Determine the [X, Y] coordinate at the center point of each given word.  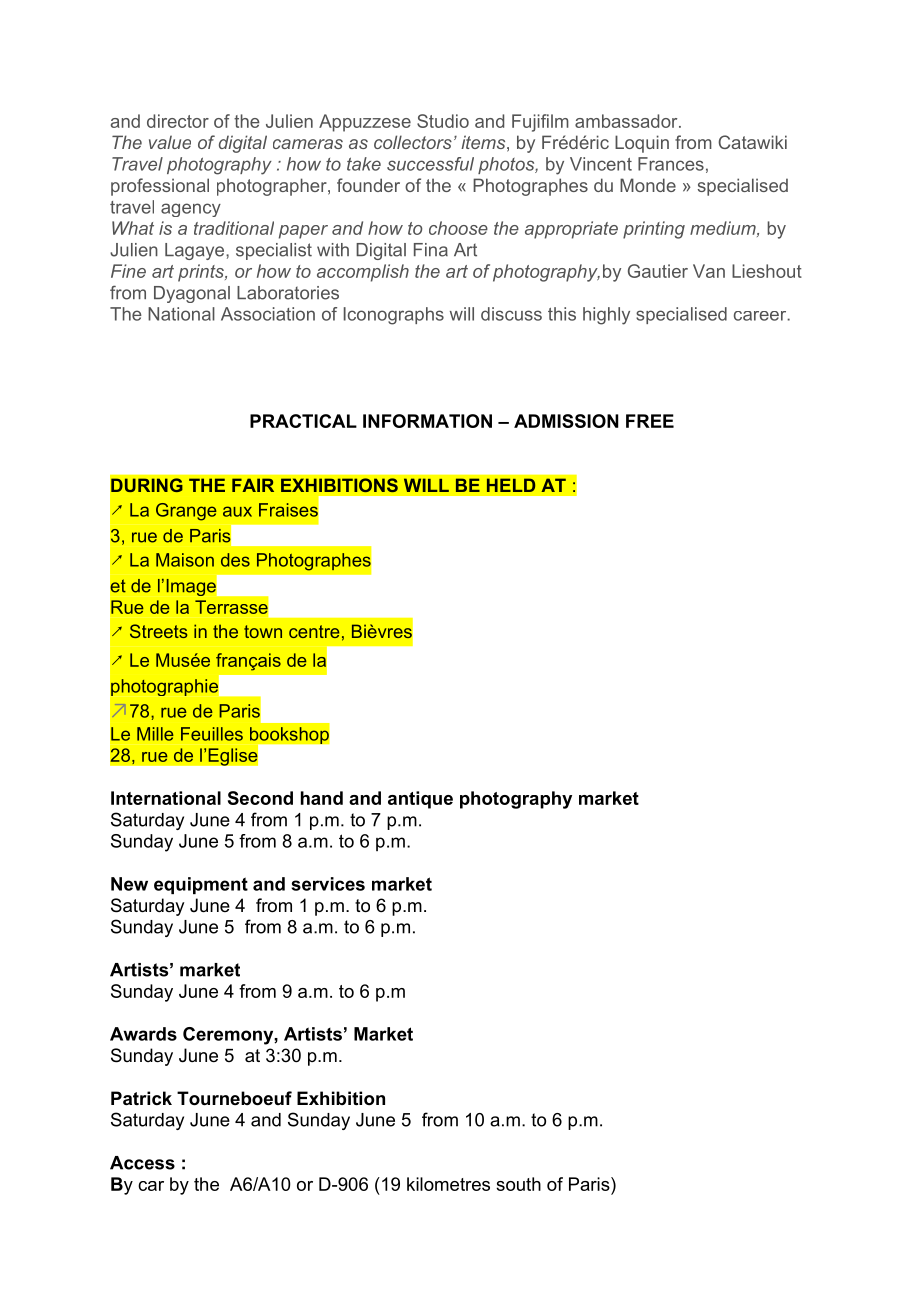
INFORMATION [427, 421]
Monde [648, 185]
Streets [159, 631]
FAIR [253, 485]
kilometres [448, 1184]
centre [314, 631]
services [328, 884]
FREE [650, 421]
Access [142, 1163]
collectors [413, 142]
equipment [201, 885]
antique [420, 800]
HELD [511, 485]
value [170, 142]
